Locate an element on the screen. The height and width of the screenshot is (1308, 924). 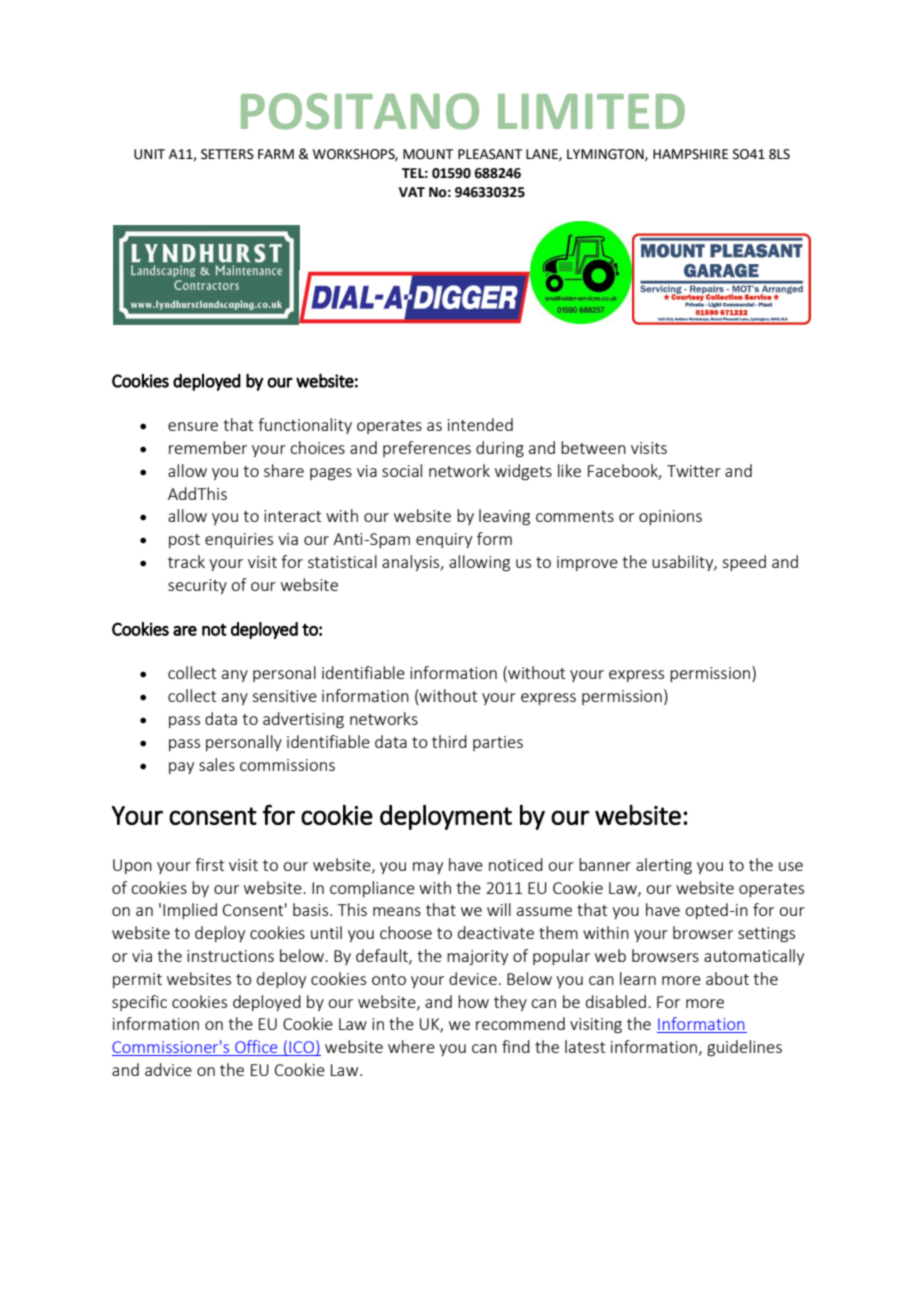
where is located at coordinates (411, 1046).
